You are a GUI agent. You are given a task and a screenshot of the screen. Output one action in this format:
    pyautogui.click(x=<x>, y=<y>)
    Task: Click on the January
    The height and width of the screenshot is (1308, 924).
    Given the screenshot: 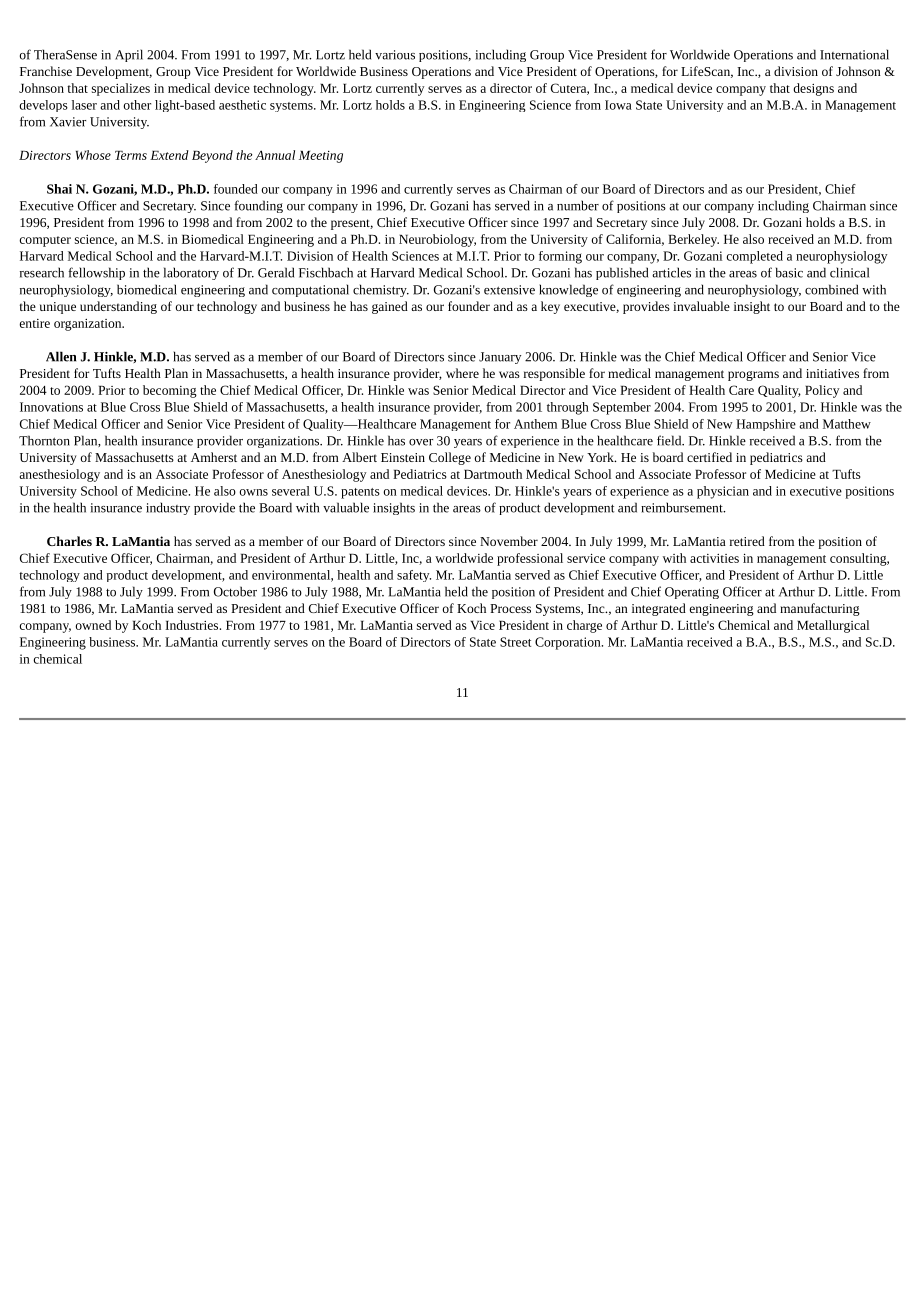 What is the action you would take?
    pyautogui.click(x=500, y=358)
